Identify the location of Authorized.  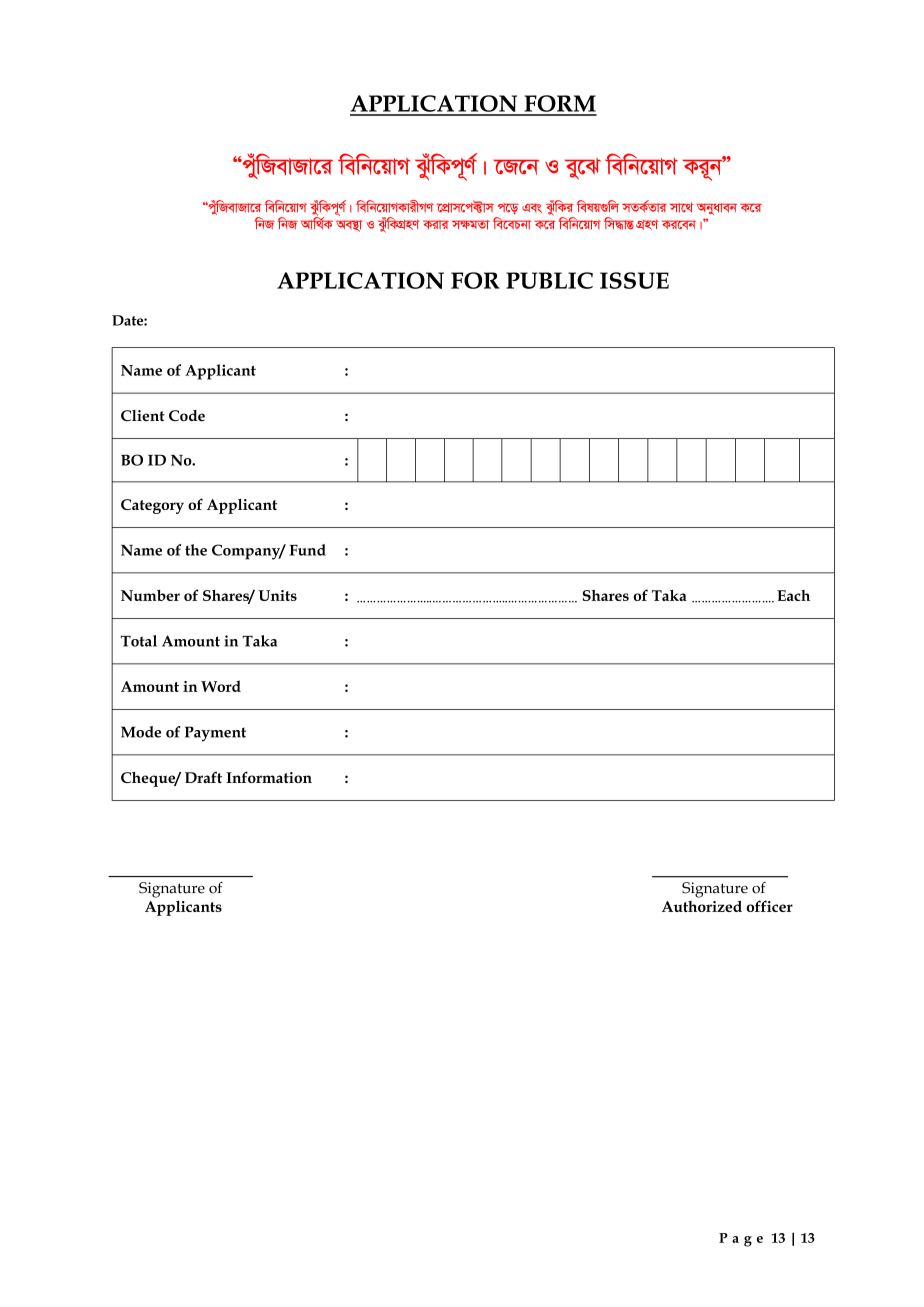
(702, 906).
